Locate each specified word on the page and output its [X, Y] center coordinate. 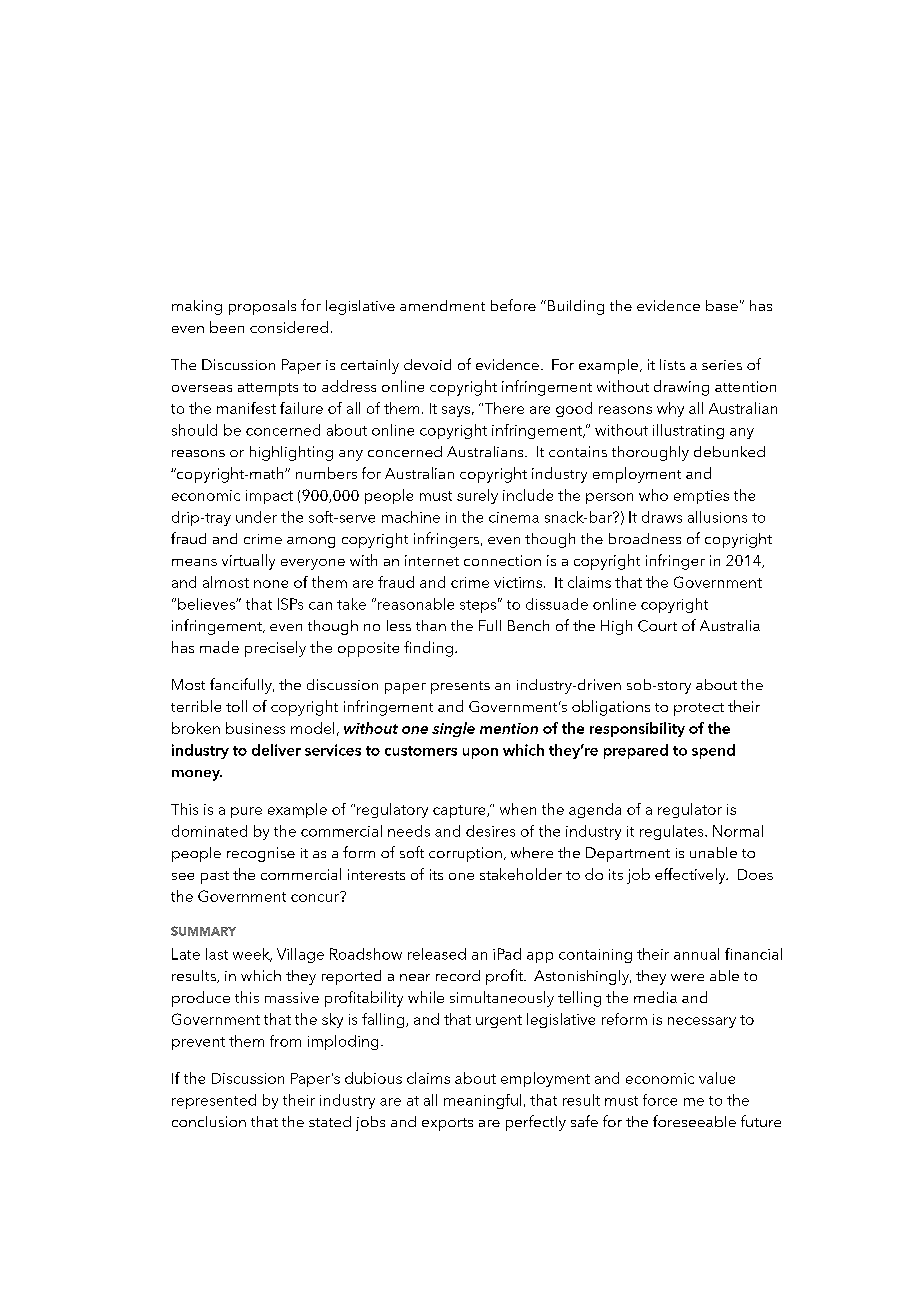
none [271, 584]
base [722, 305]
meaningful [482, 1101]
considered [289, 327]
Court [657, 626]
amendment [442, 305]
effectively [691, 876]
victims [518, 582]
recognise [261, 854]
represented [214, 1101]
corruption [465, 854]
